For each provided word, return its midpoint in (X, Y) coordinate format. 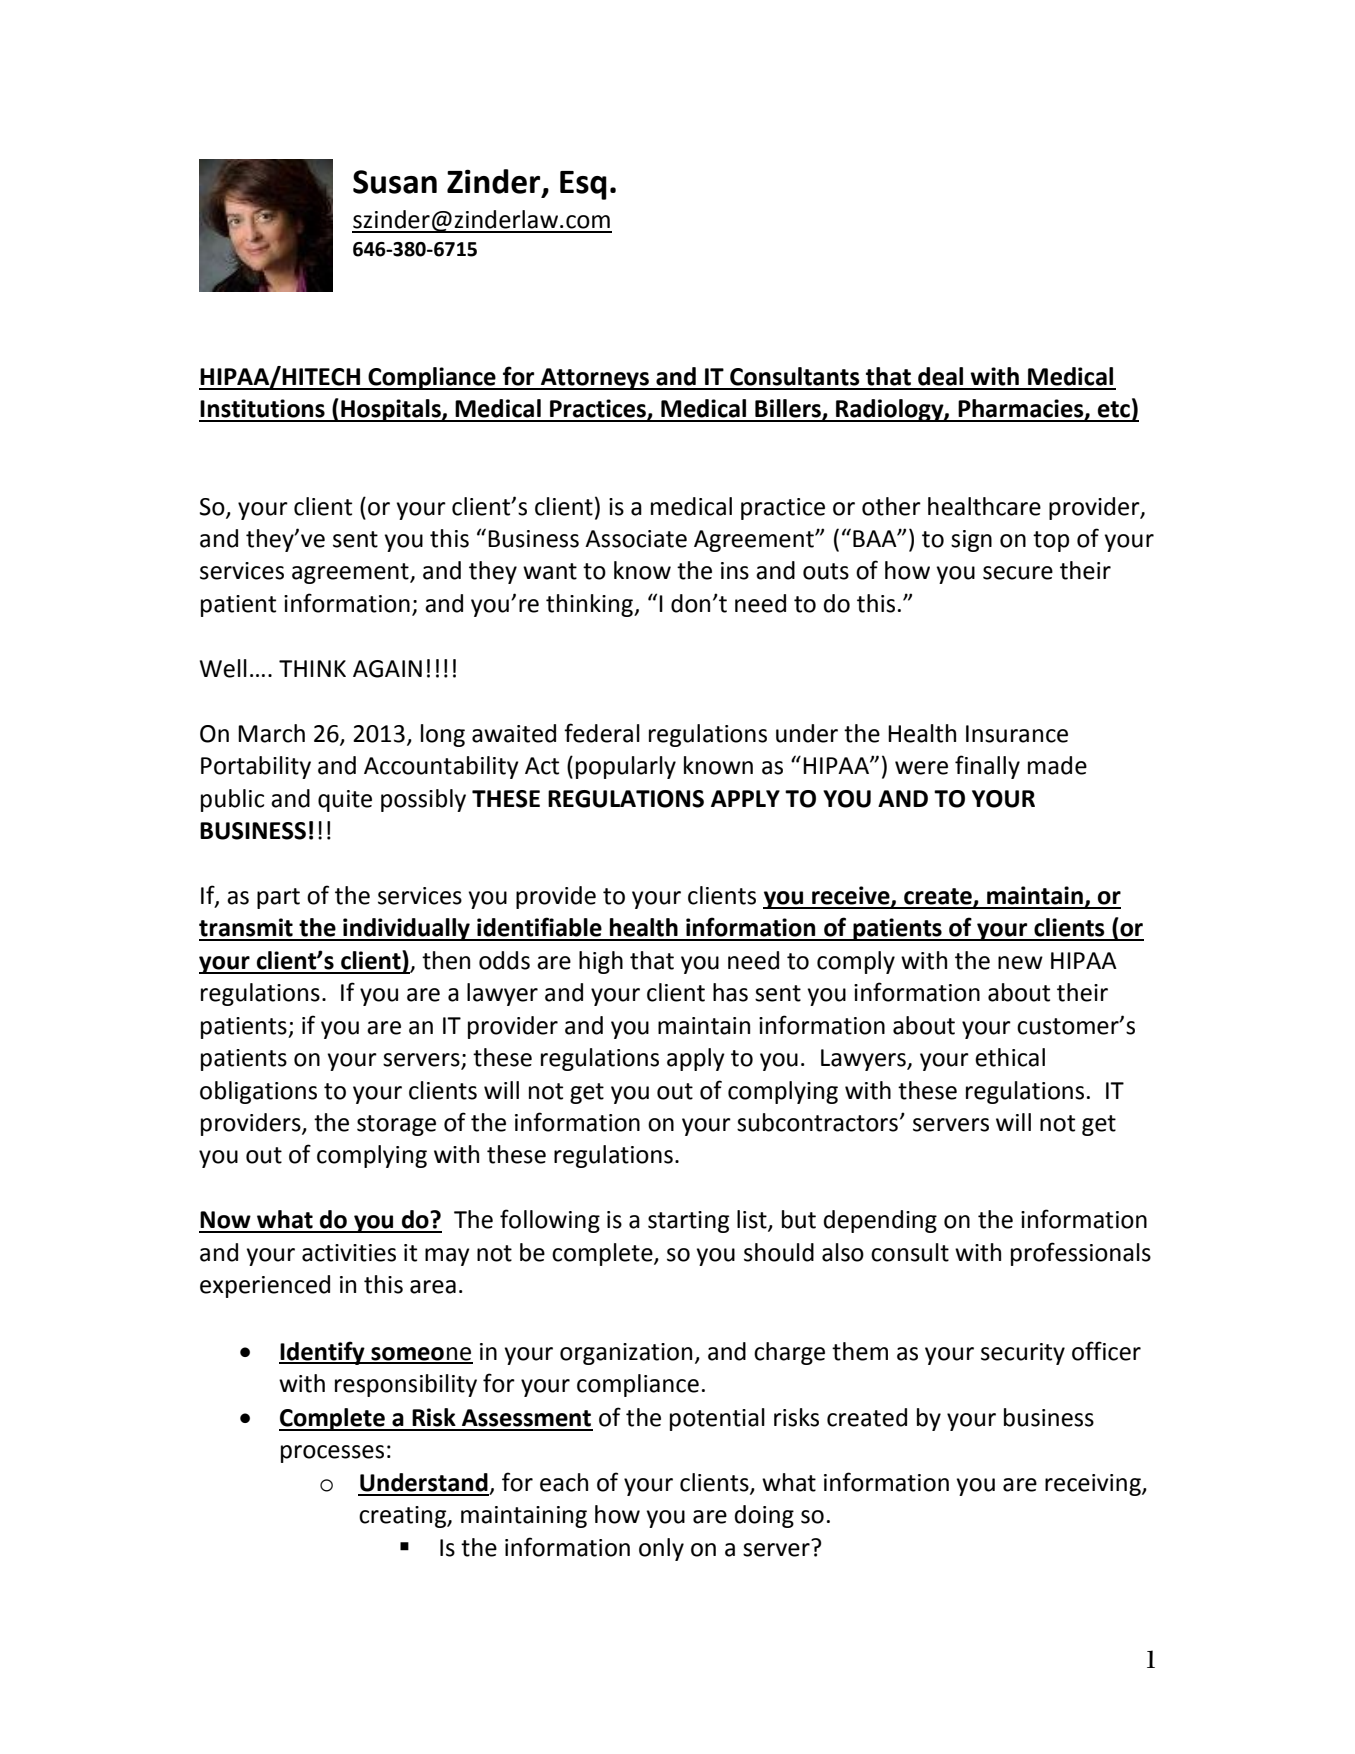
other (891, 506)
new (1020, 963)
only (661, 1549)
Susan (395, 182)
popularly (626, 767)
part (278, 898)
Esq (583, 185)
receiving (1094, 1485)
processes (332, 1454)
